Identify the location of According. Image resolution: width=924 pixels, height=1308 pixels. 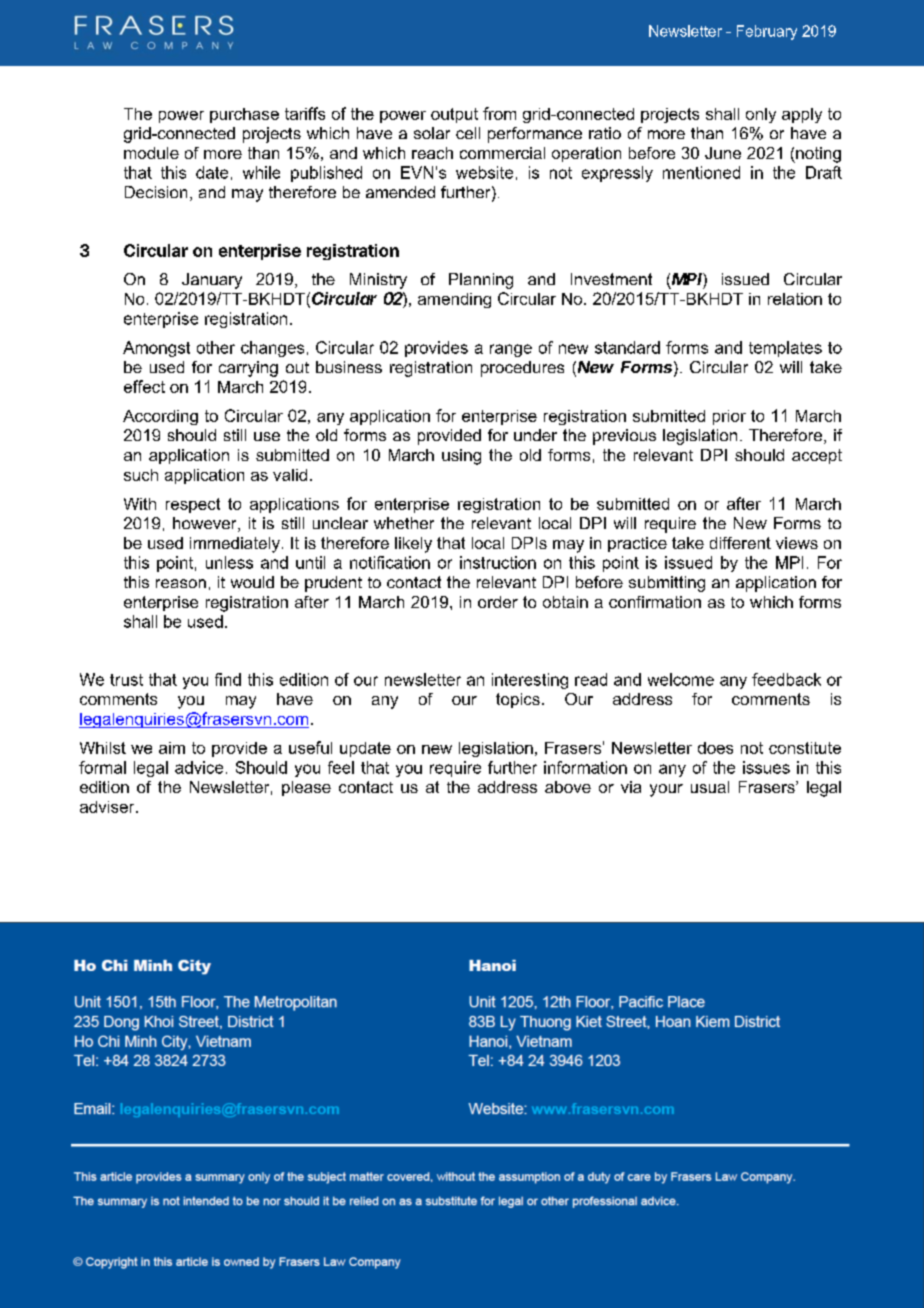
(160, 417).
